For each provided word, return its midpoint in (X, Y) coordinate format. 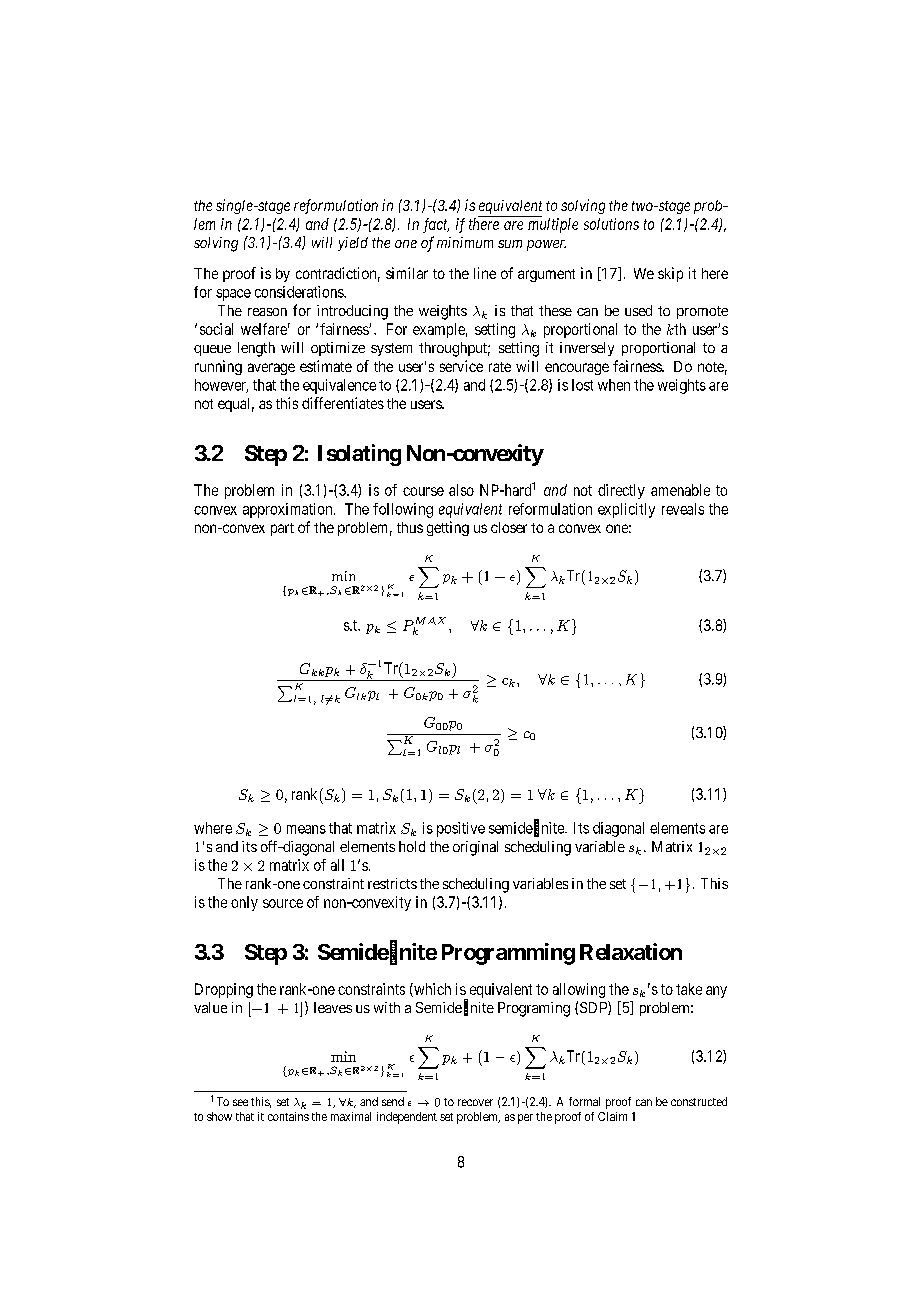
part (282, 529)
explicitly (626, 510)
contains (288, 1116)
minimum (465, 242)
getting (448, 528)
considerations (300, 292)
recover (475, 1102)
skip (670, 274)
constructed (699, 1101)
